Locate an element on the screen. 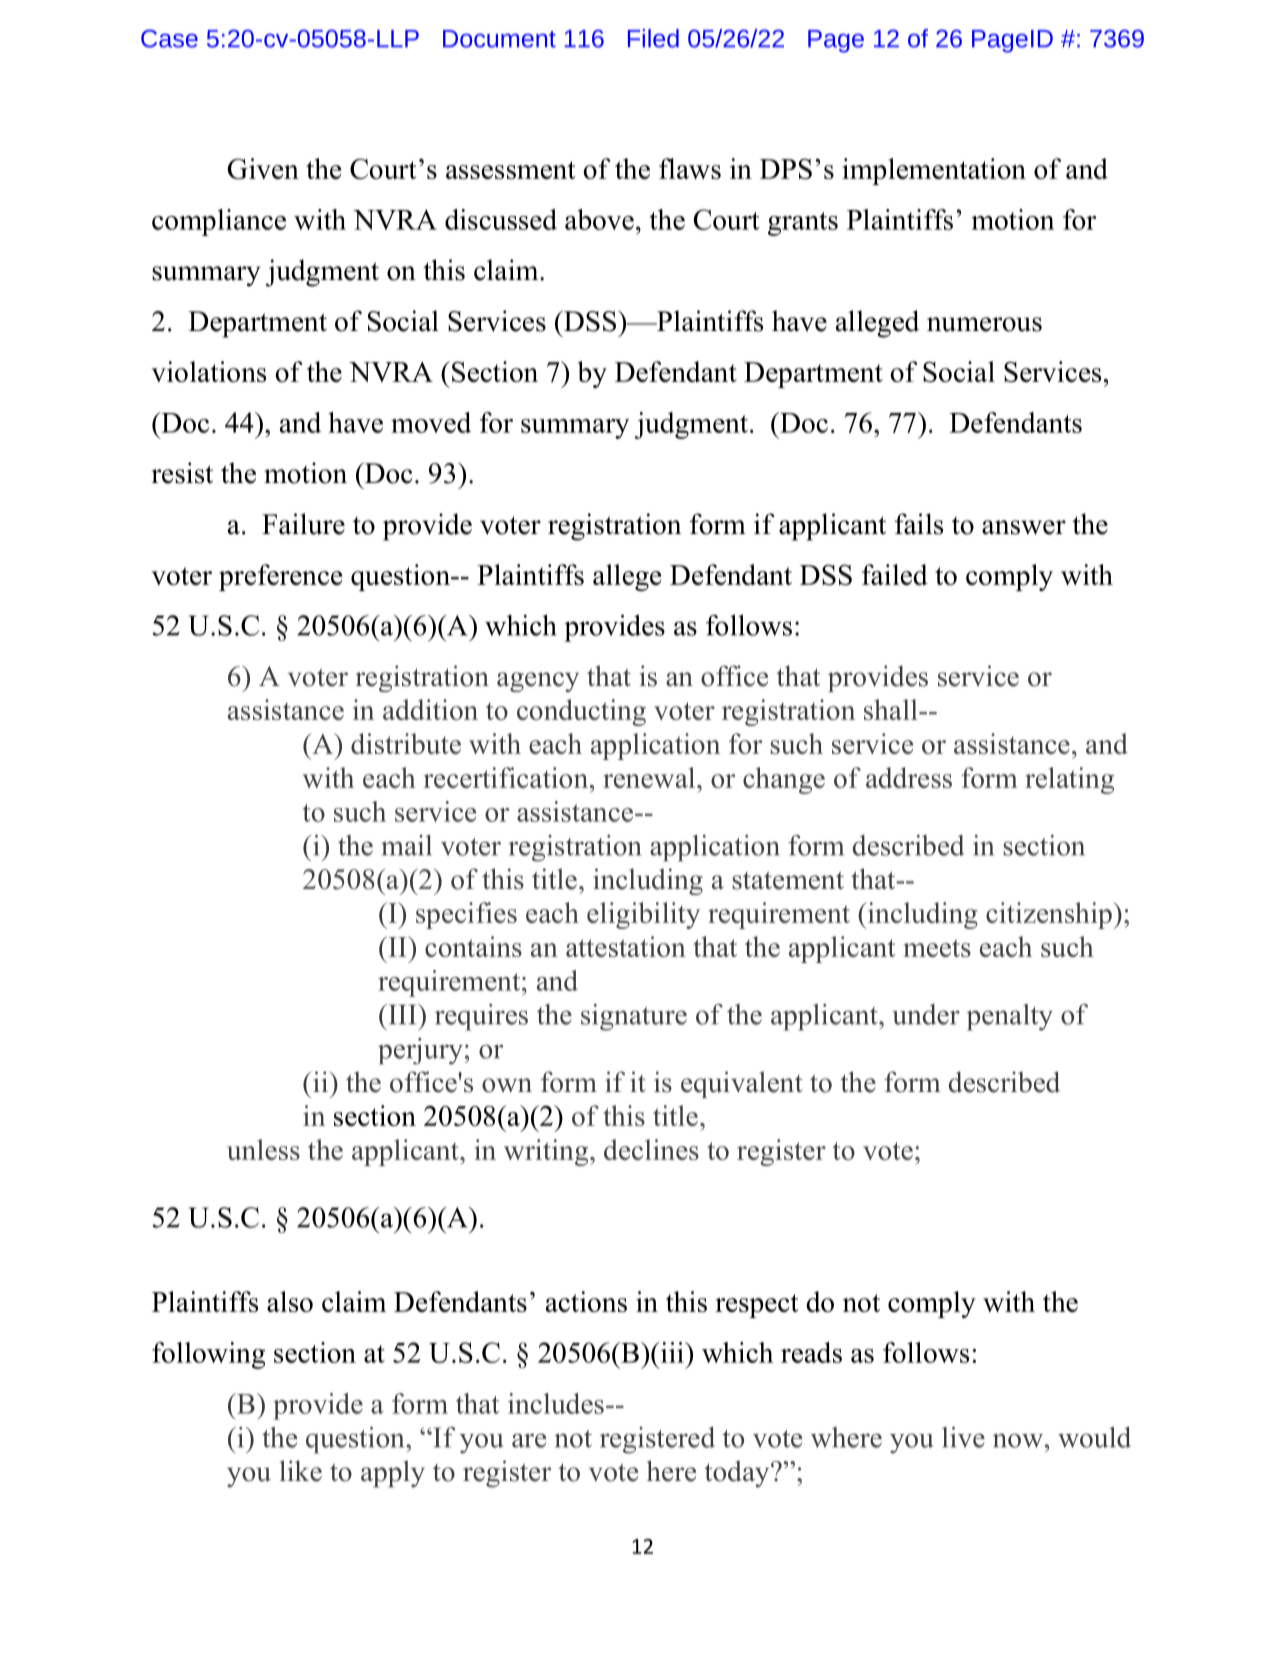 This screenshot has height=1664, width=1285. answer is located at coordinates (1024, 527).
